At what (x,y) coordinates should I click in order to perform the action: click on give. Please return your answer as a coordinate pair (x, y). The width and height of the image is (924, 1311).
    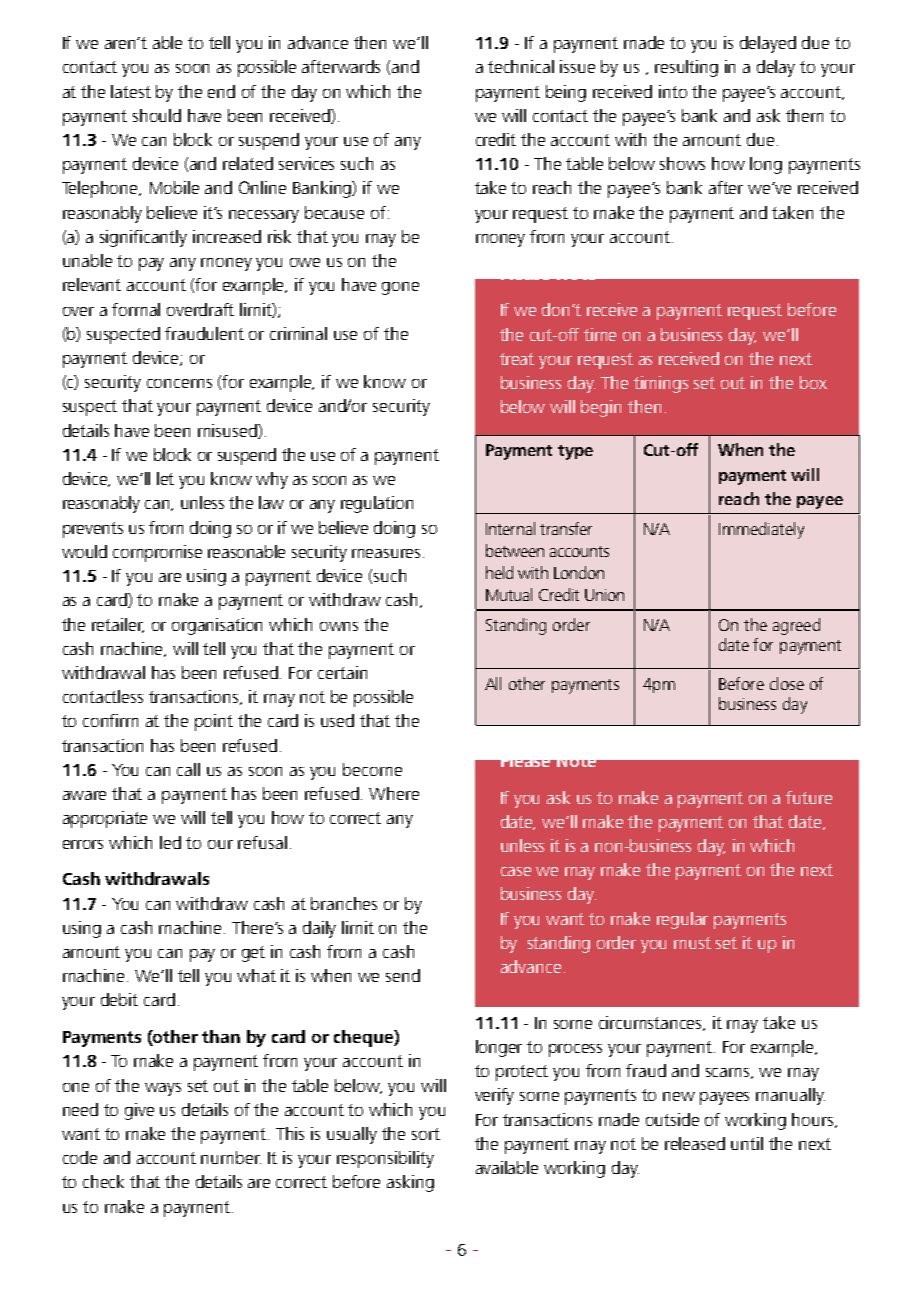
    Looking at the image, I should click on (139, 1111).
